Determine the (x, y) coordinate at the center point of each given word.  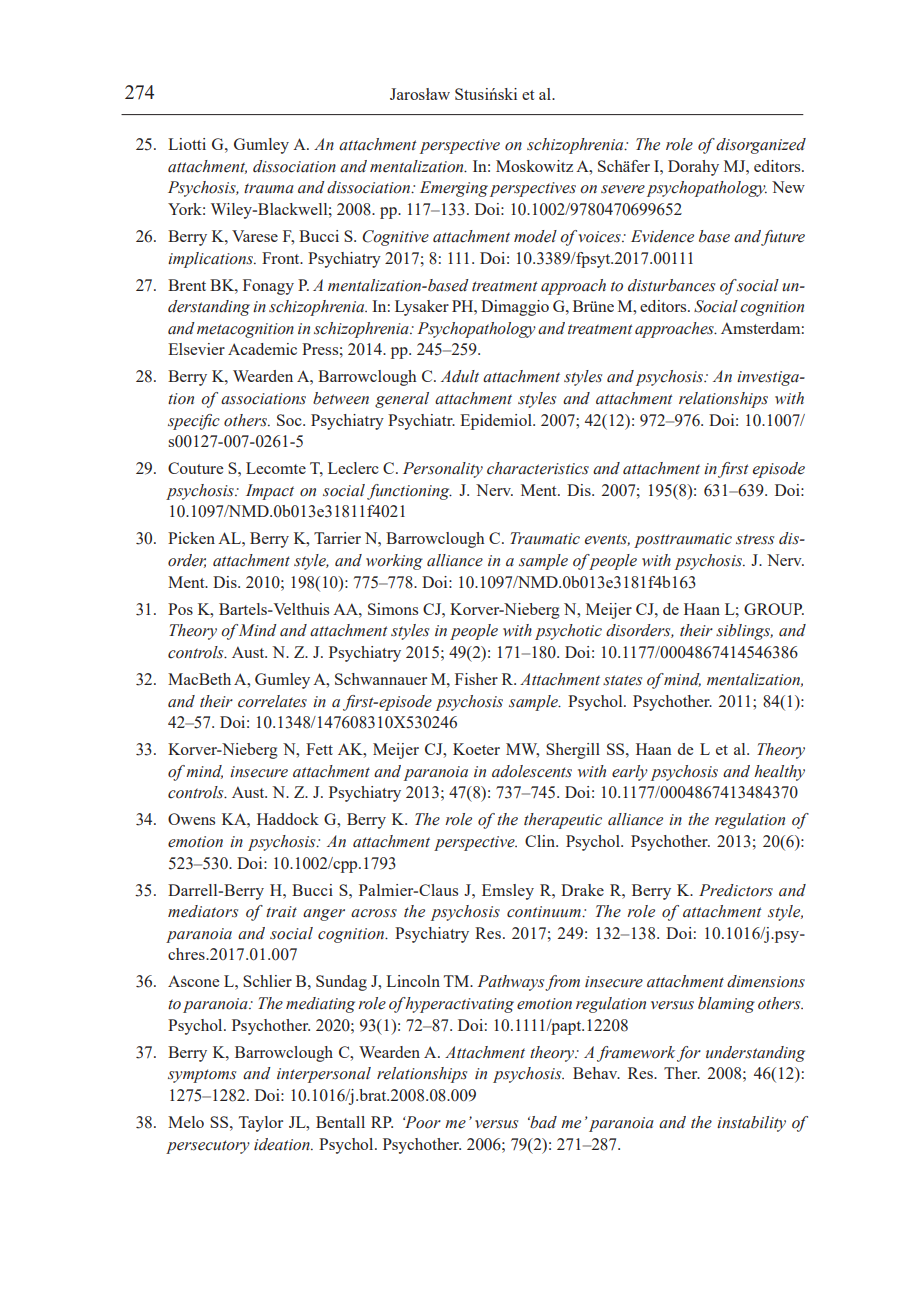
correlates (272, 701)
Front (282, 258)
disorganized (761, 146)
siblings (744, 632)
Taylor (261, 1124)
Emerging (454, 189)
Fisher (476, 679)
